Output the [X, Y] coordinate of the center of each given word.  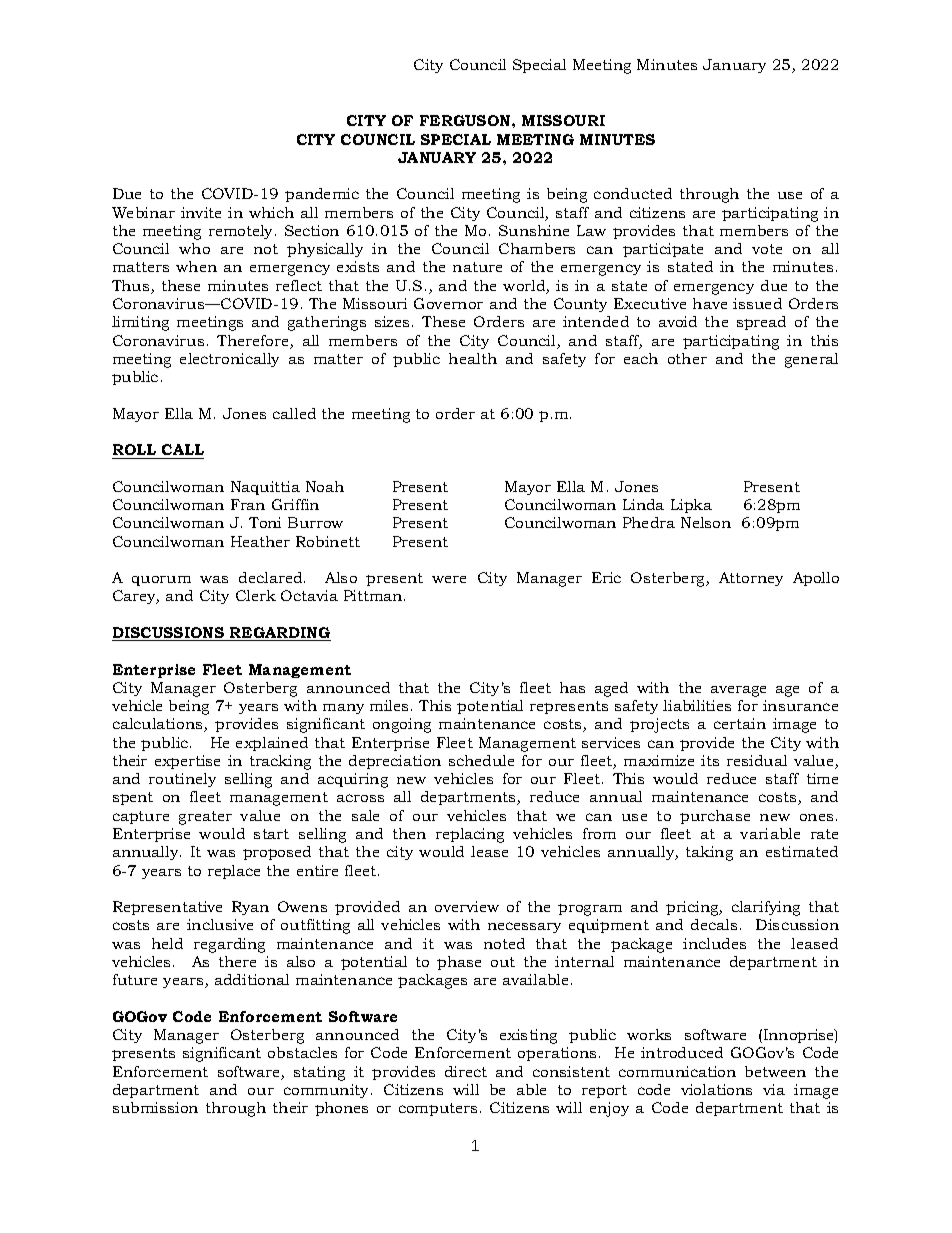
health [473, 358]
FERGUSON [466, 120]
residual [757, 760]
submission [155, 1107]
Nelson [706, 522]
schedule [481, 760]
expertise [187, 762]
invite [201, 212]
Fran [248, 504]
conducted [633, 193]
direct [466, 1071]
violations [716, 1089]
